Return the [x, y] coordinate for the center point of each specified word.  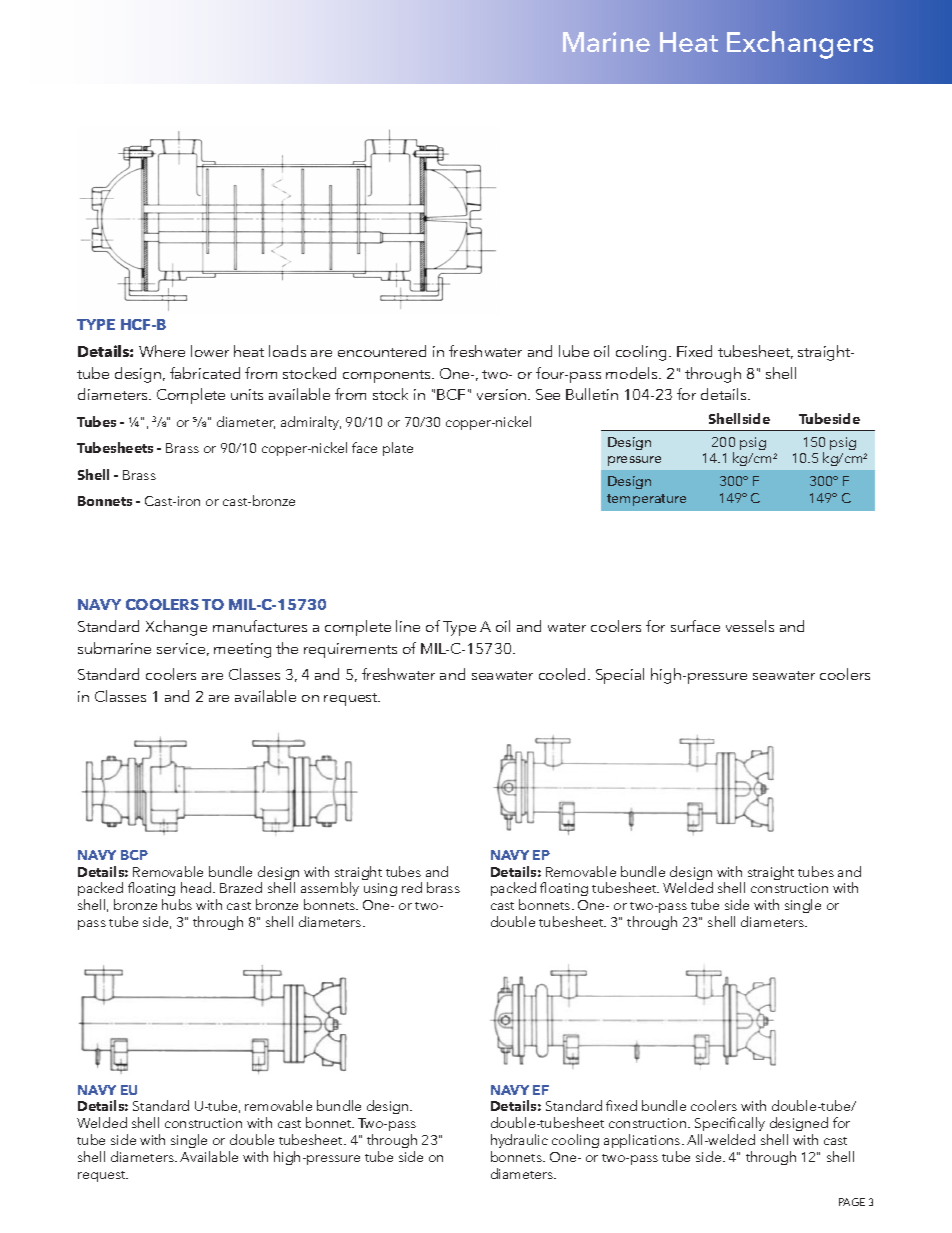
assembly [330, 891]
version [503, 394]
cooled [564, 674]
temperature [646, 500]
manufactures [260, 626]
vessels [750, 626]
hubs [177, 904]
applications [643, 1141]
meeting [242, 650]
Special [620, 676]
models [633, 373]
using [380, 889]
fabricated [205, 373]
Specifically [731, 1126]
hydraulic [519, 1141]
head [197, 887]
